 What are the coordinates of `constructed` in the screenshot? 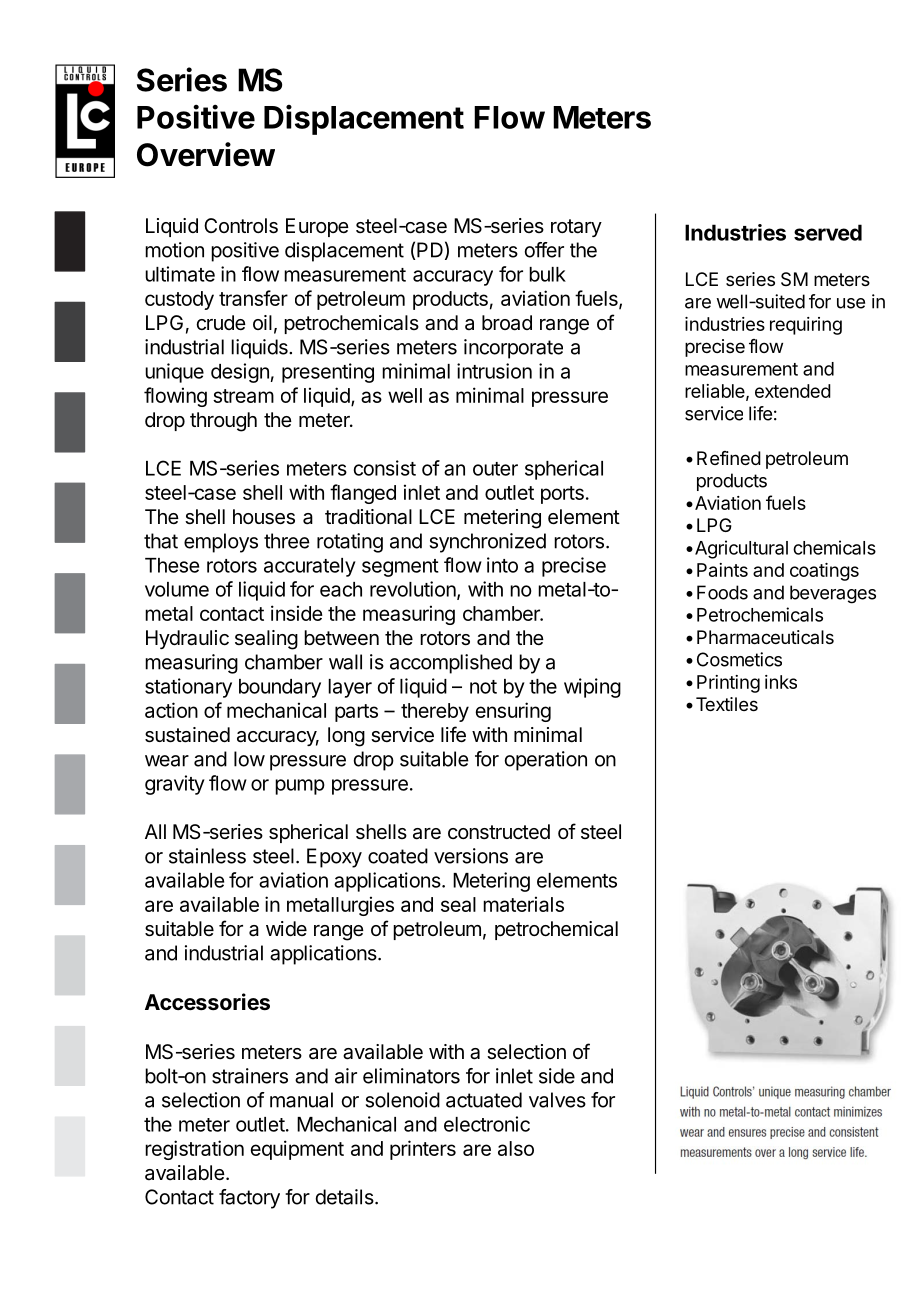 It's located at (499, 832).
